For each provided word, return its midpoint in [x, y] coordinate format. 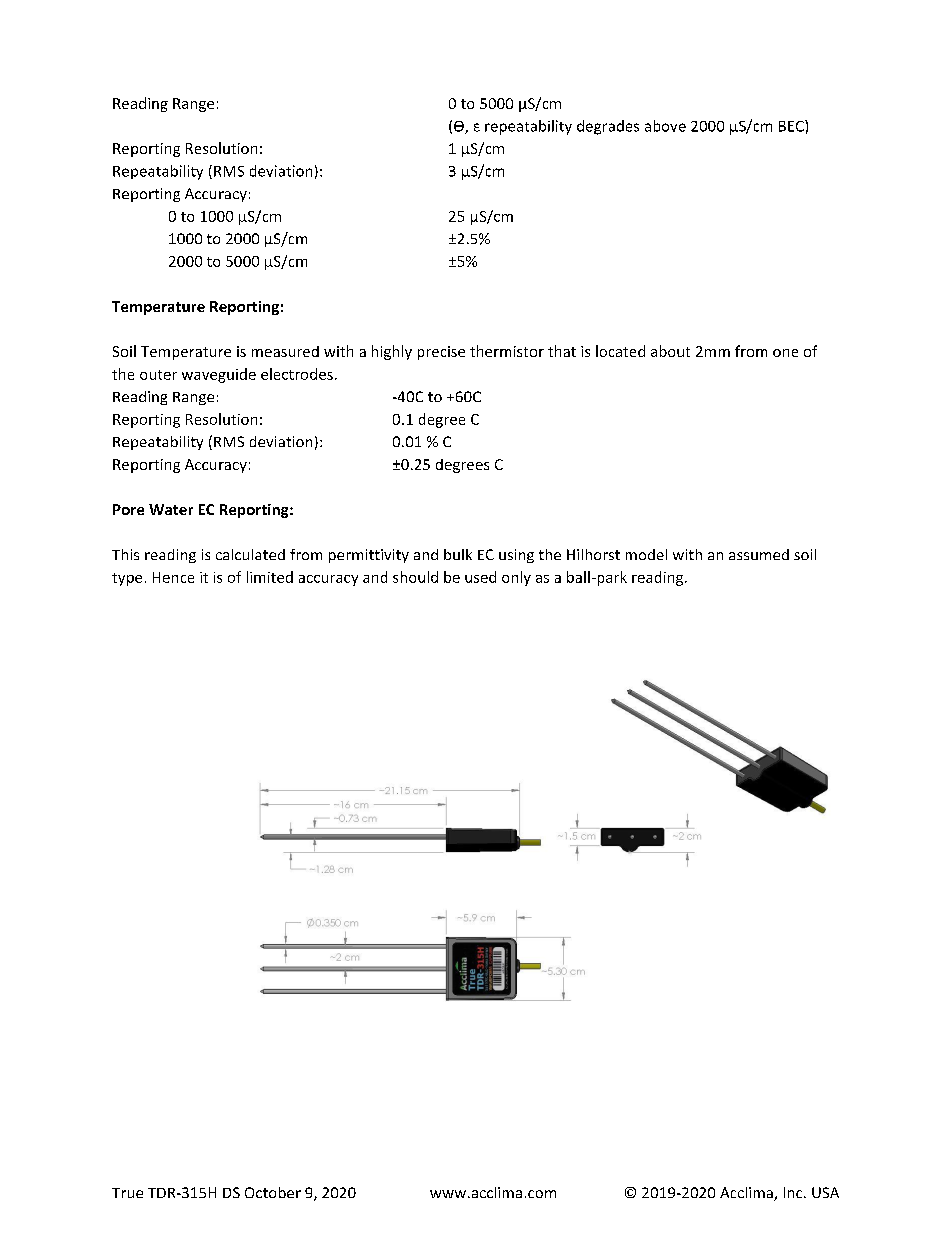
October [273, 1192]
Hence [173, 577]
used [480, 577]
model [646, 554]
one [785, 353]
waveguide [219, 375]
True [127, 1193]
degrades [608, 127]
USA [825, 1192]
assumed [759, 554]
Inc [794, 1192]
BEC [792, 126]
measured [285, 351]
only [516, 578]
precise [441, 353]
